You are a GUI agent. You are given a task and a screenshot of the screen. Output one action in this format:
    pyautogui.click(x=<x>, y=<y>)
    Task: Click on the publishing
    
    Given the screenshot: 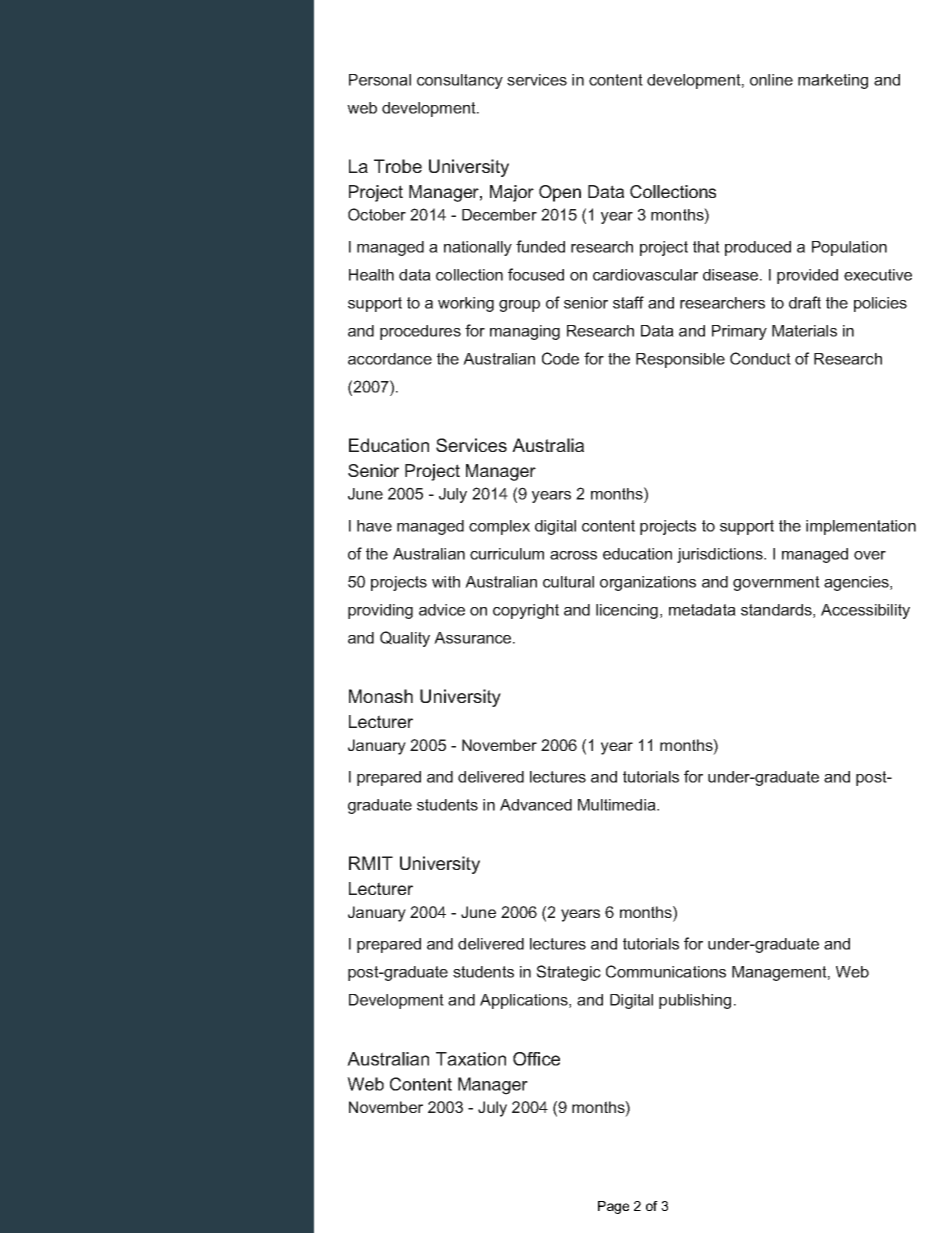 What is the action you would take?
    pyautogui.click(x=695, y=1001)
